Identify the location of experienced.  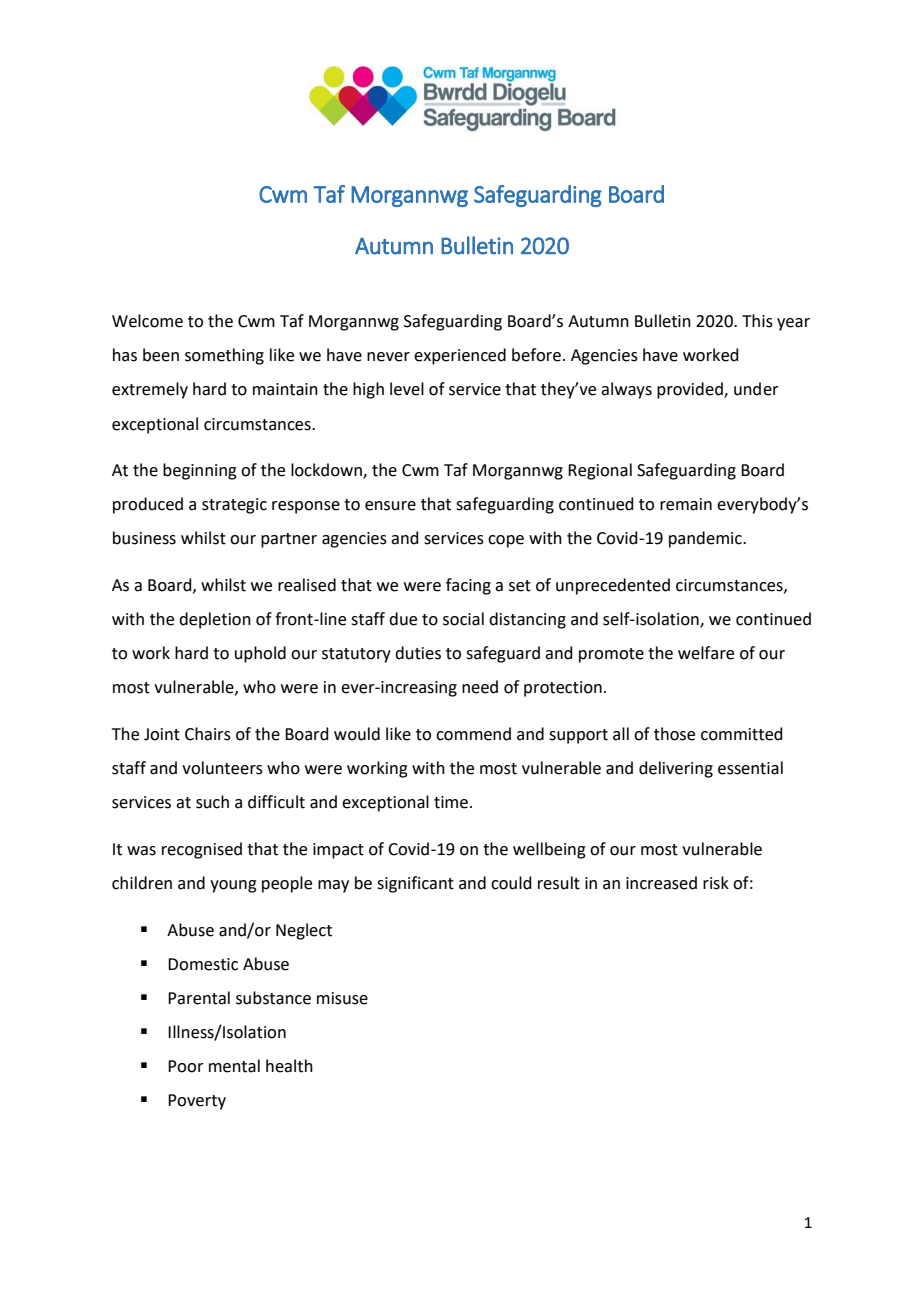
(460, 356).
